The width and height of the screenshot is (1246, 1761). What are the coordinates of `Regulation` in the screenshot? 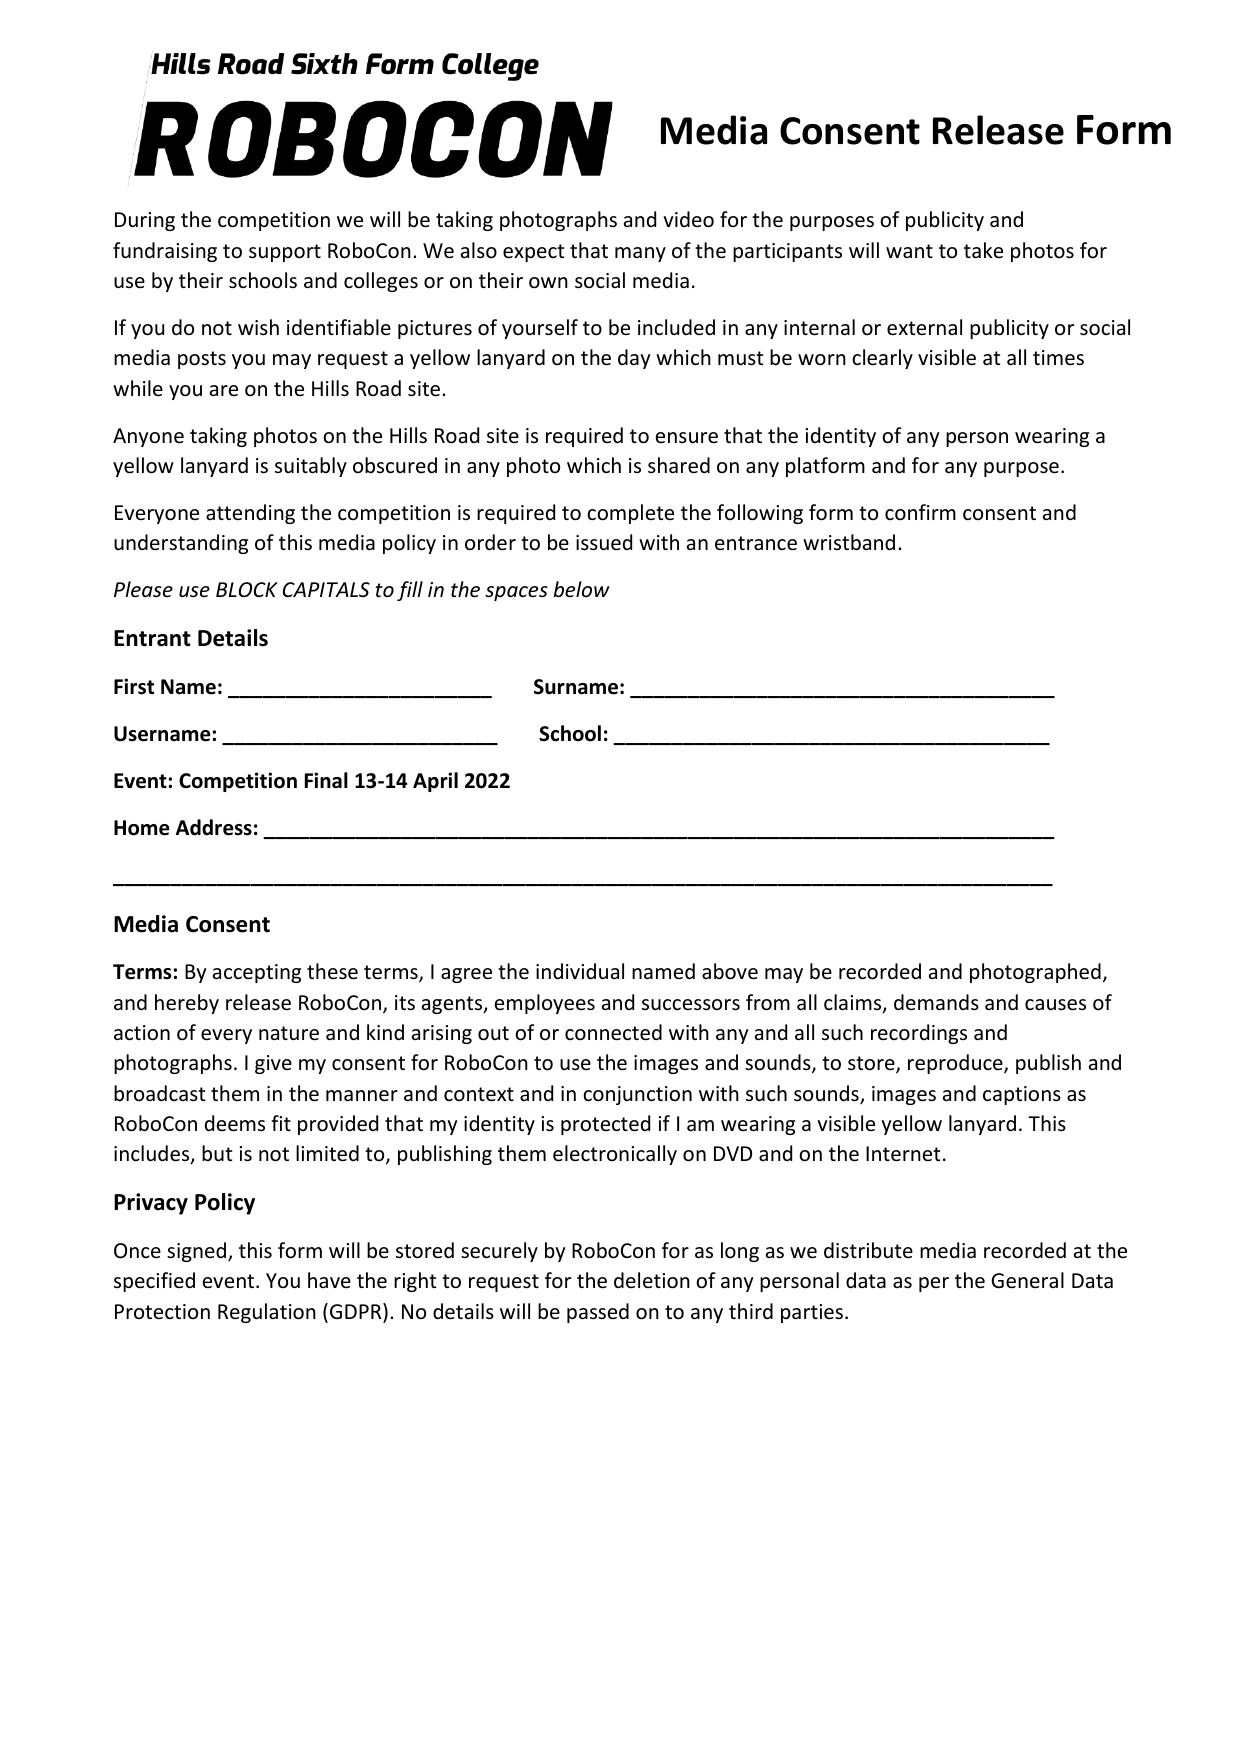 It's located at (267, 1313).
